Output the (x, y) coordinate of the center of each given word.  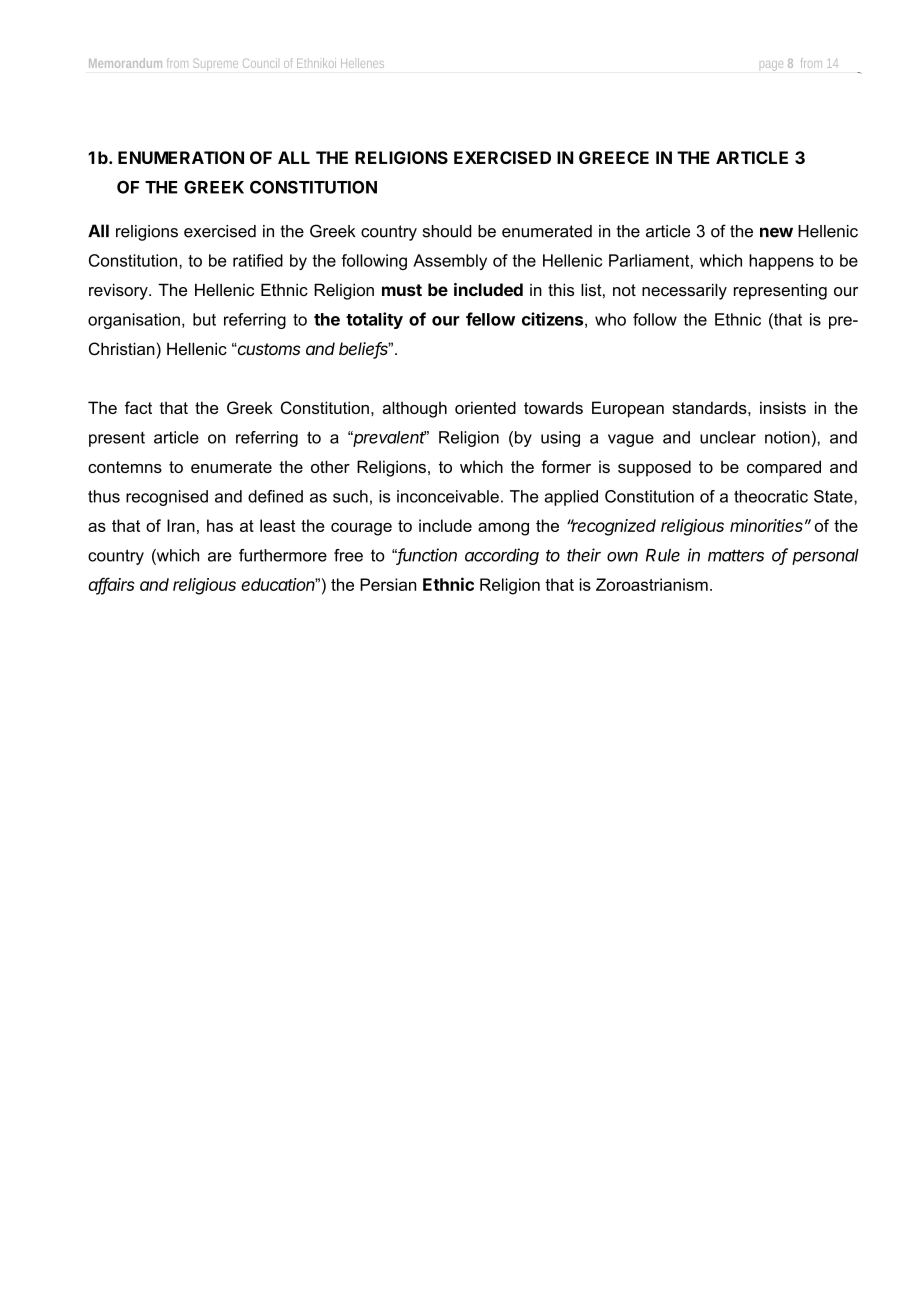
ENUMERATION (181, 157)
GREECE (614, 157)
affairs (111, 585)
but (204, 319)
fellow (490, 319)
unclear (728, 437)
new (776, 232)
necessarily (684, 291)
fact (138, 407)
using (560, 439)
